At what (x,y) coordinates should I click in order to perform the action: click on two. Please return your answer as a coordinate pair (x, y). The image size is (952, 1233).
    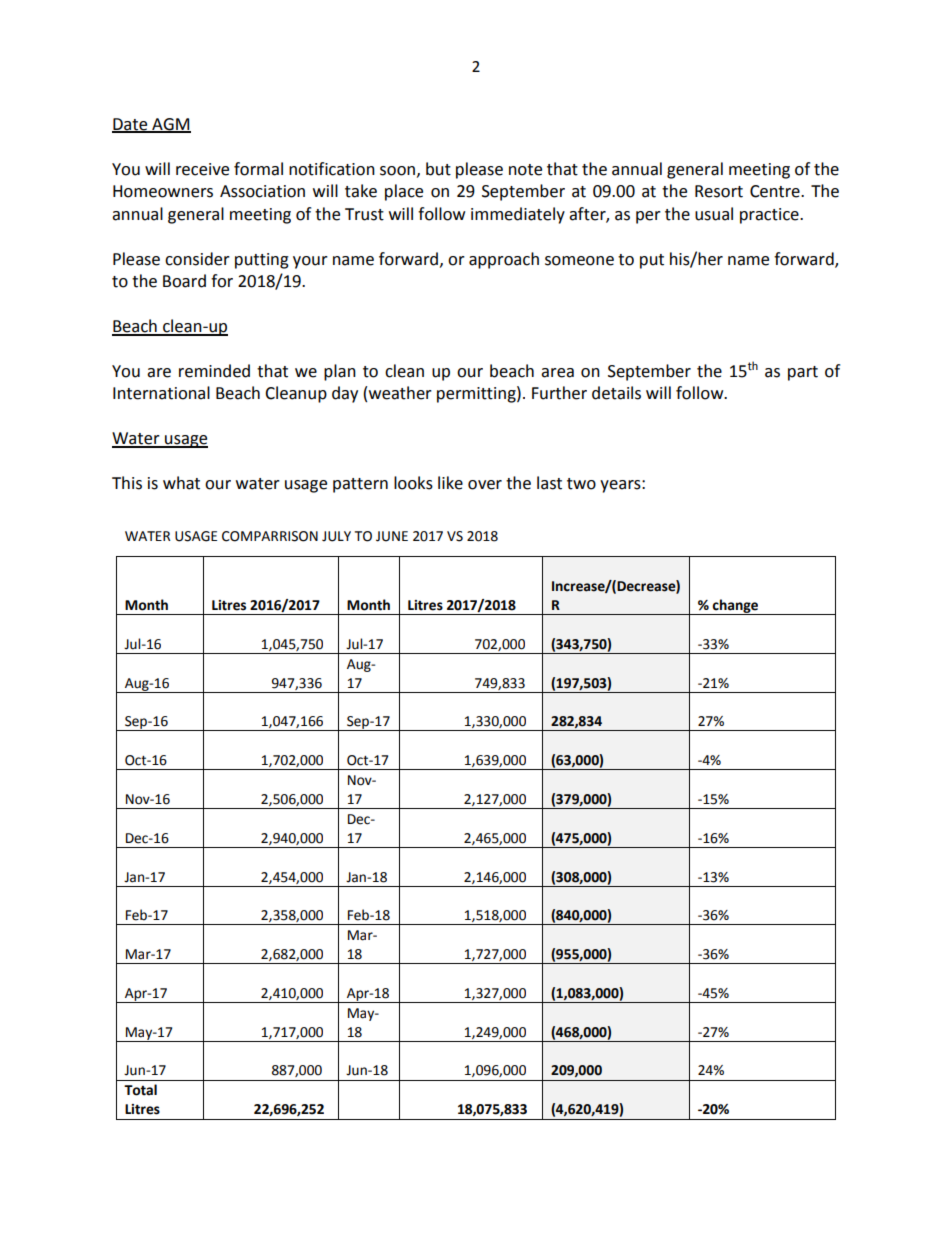
    Looking at the image, I should click on (581, 484).
